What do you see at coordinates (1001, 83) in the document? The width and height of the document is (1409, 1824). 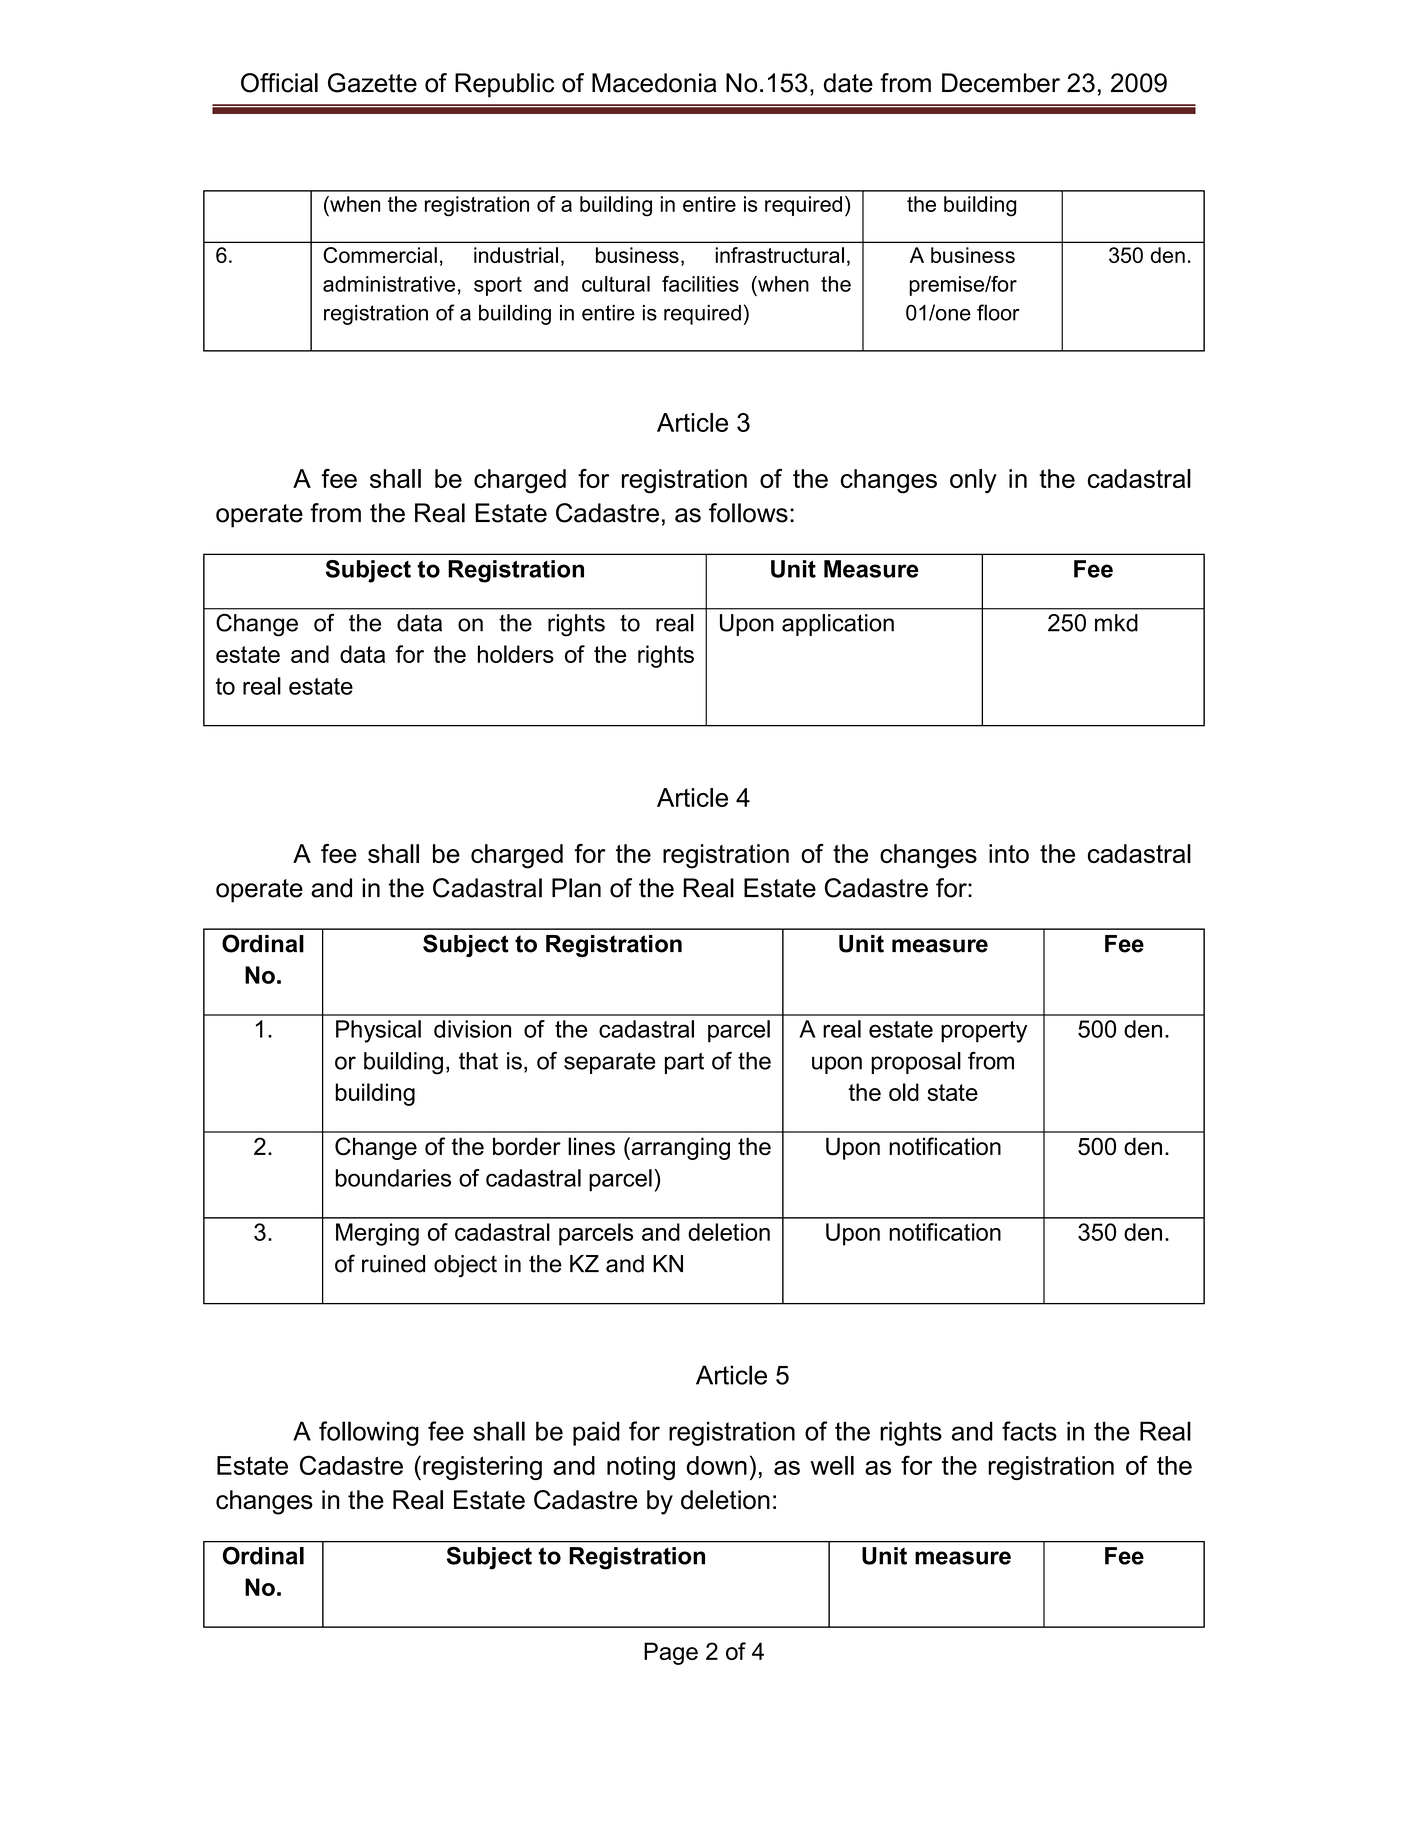 I see `December` at bounding box center [1001, 83].
